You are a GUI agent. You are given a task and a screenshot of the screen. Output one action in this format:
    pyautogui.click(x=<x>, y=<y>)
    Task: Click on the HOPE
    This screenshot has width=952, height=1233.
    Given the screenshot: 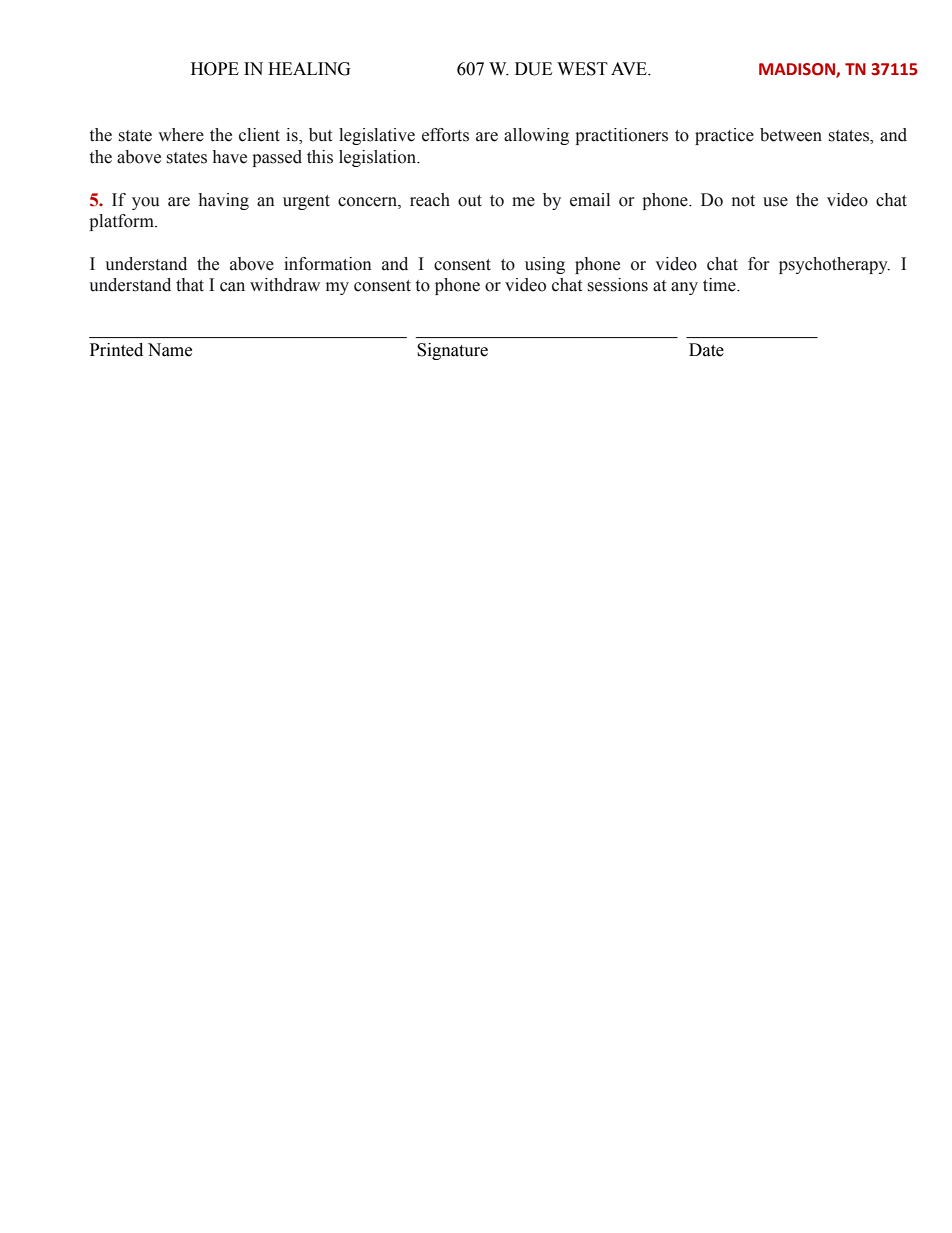 What is the action you would take?
    pyautogui.click(x=215, y=69)
